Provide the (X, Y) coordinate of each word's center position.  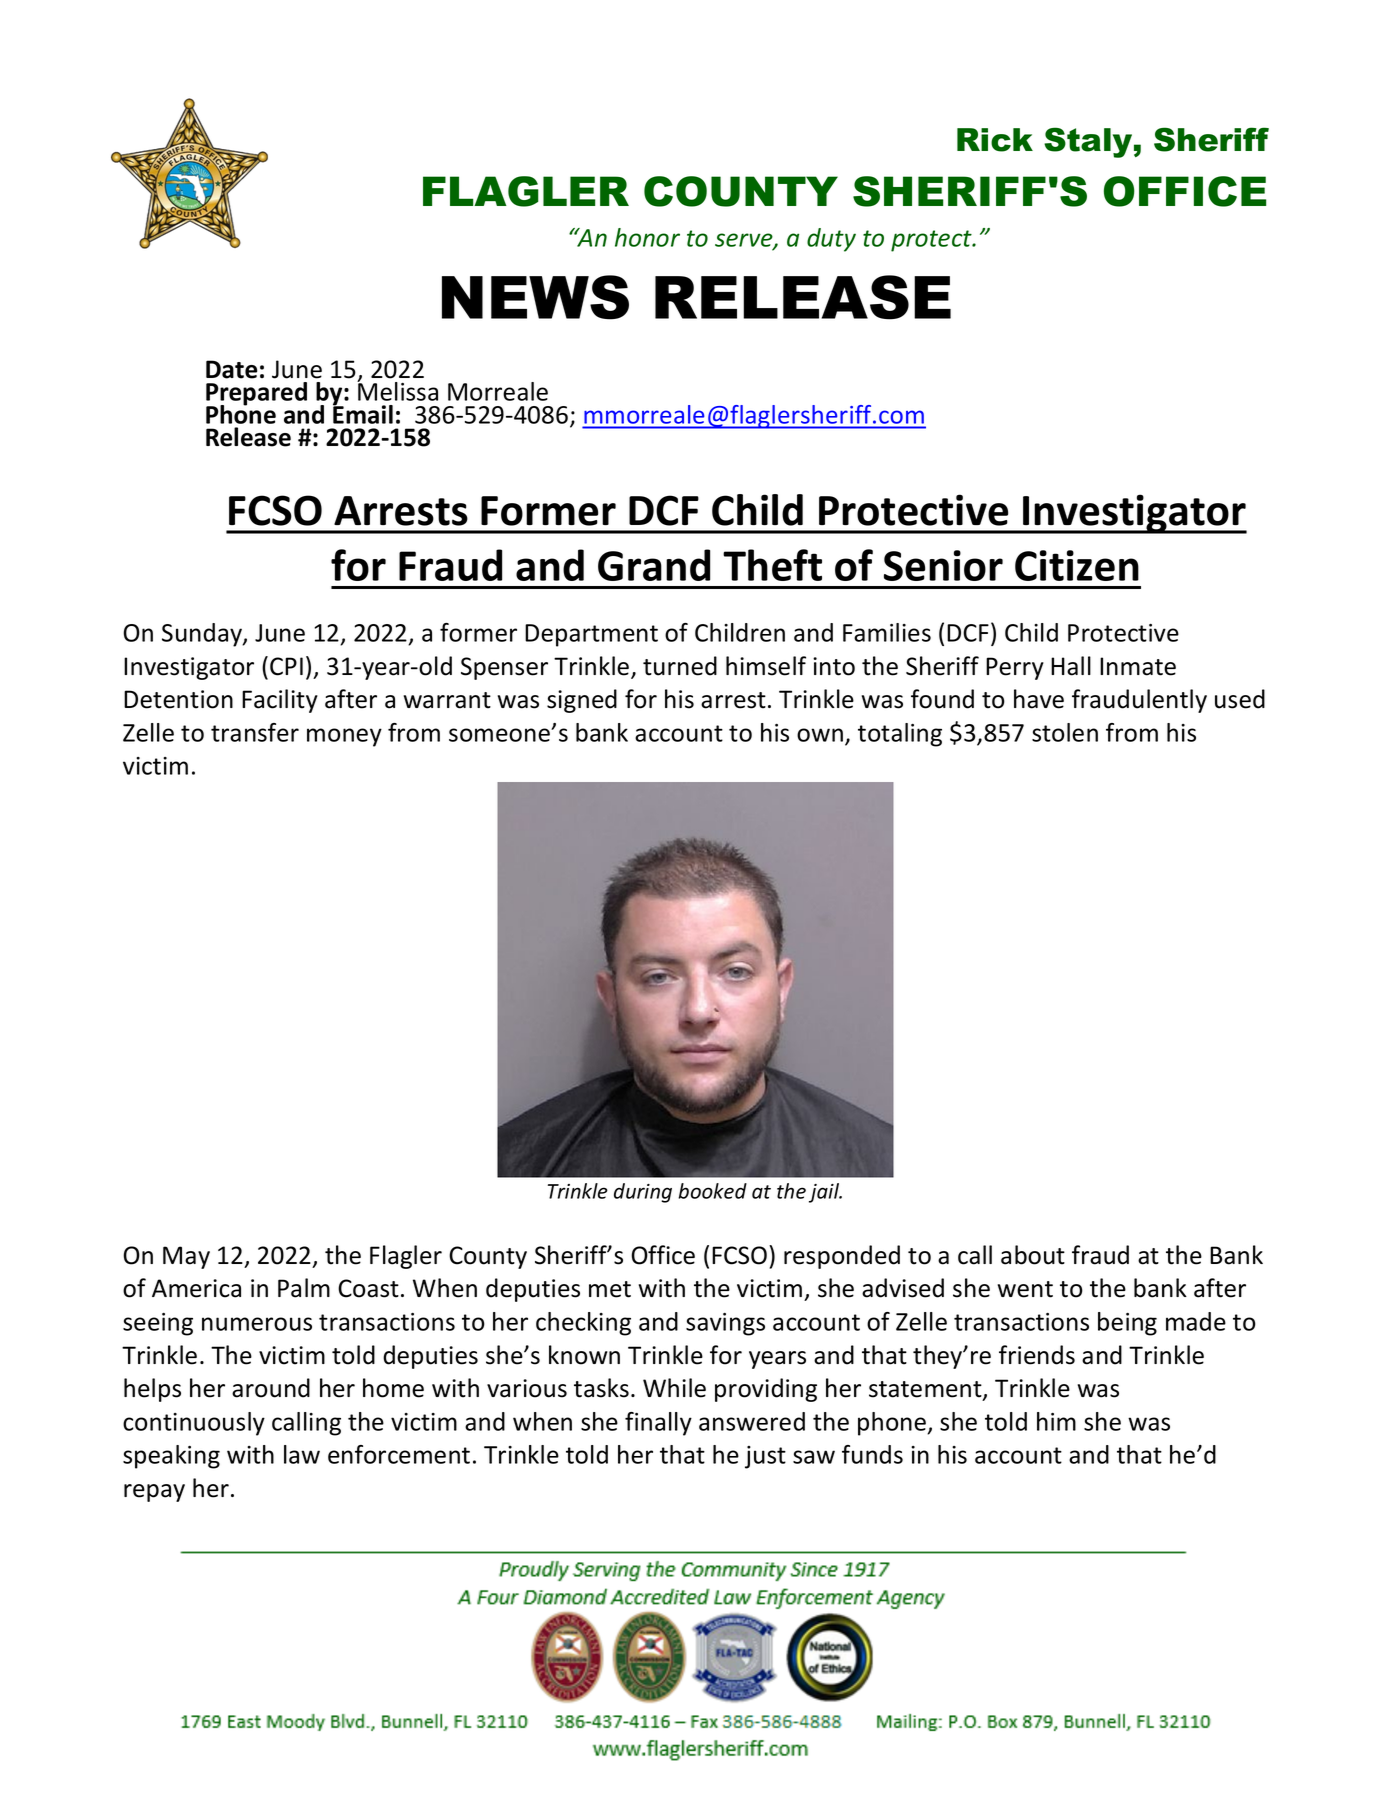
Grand (654, 565)
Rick (995, 140)
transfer (255, 732)
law (302, 1454)
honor (647, 237)
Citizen (1077, 565)
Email (363, 413)
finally (658, 1424)
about (1033, 1255)
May (186, 1257)
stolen (1065, 732)
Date (231, 369)
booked (712, 1191)
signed (582, 701)
